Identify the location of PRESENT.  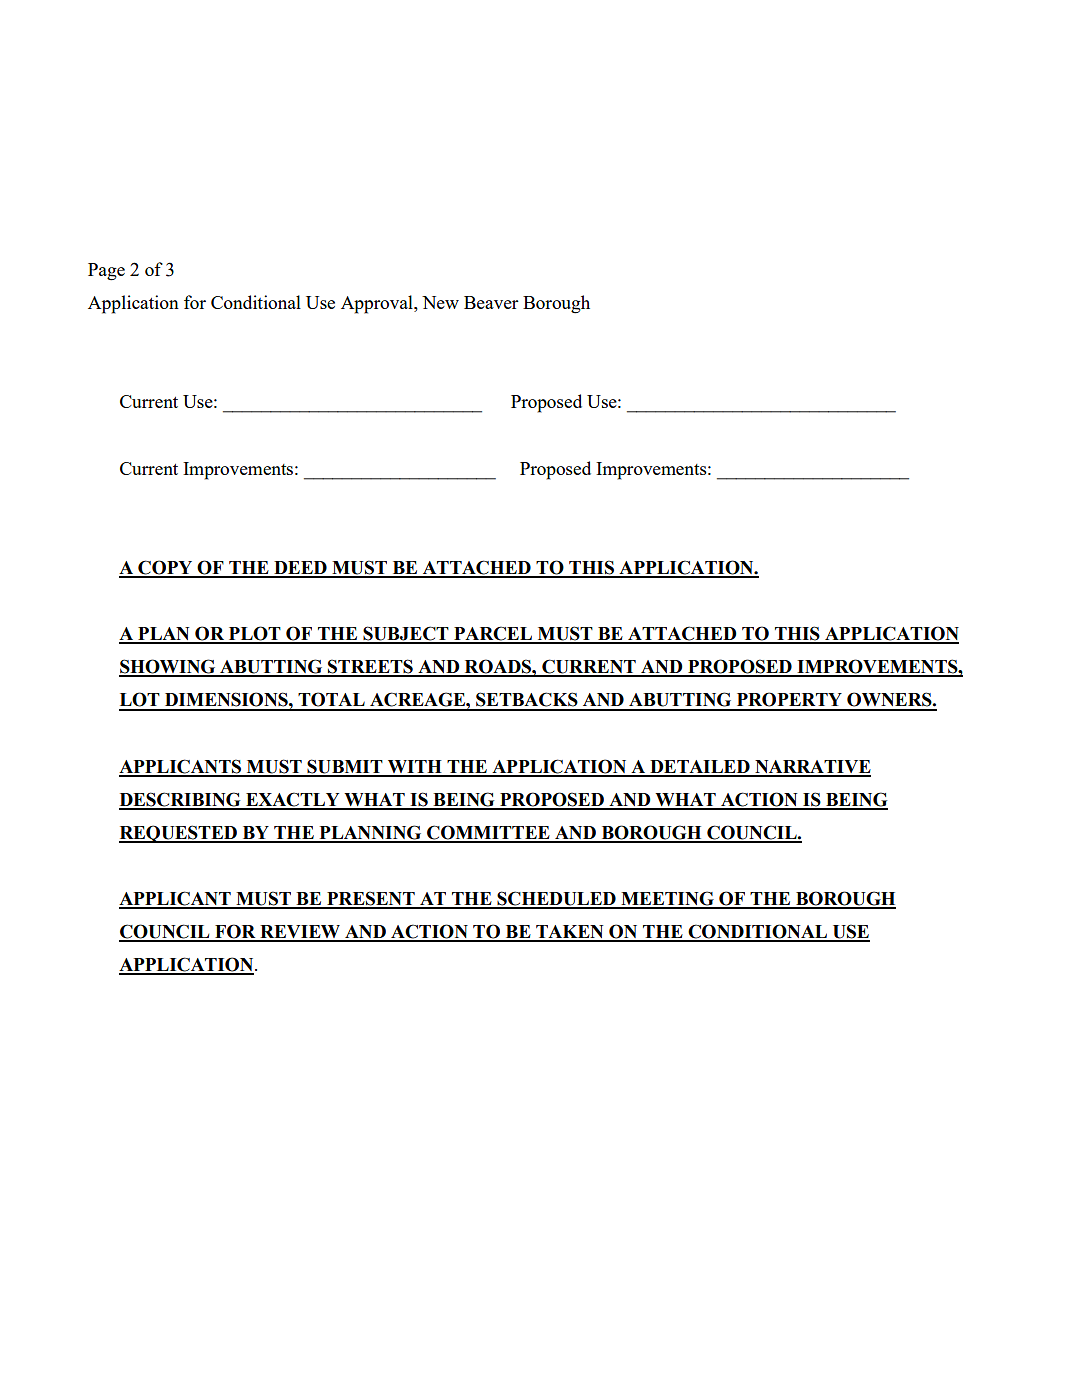
(371, 899).
